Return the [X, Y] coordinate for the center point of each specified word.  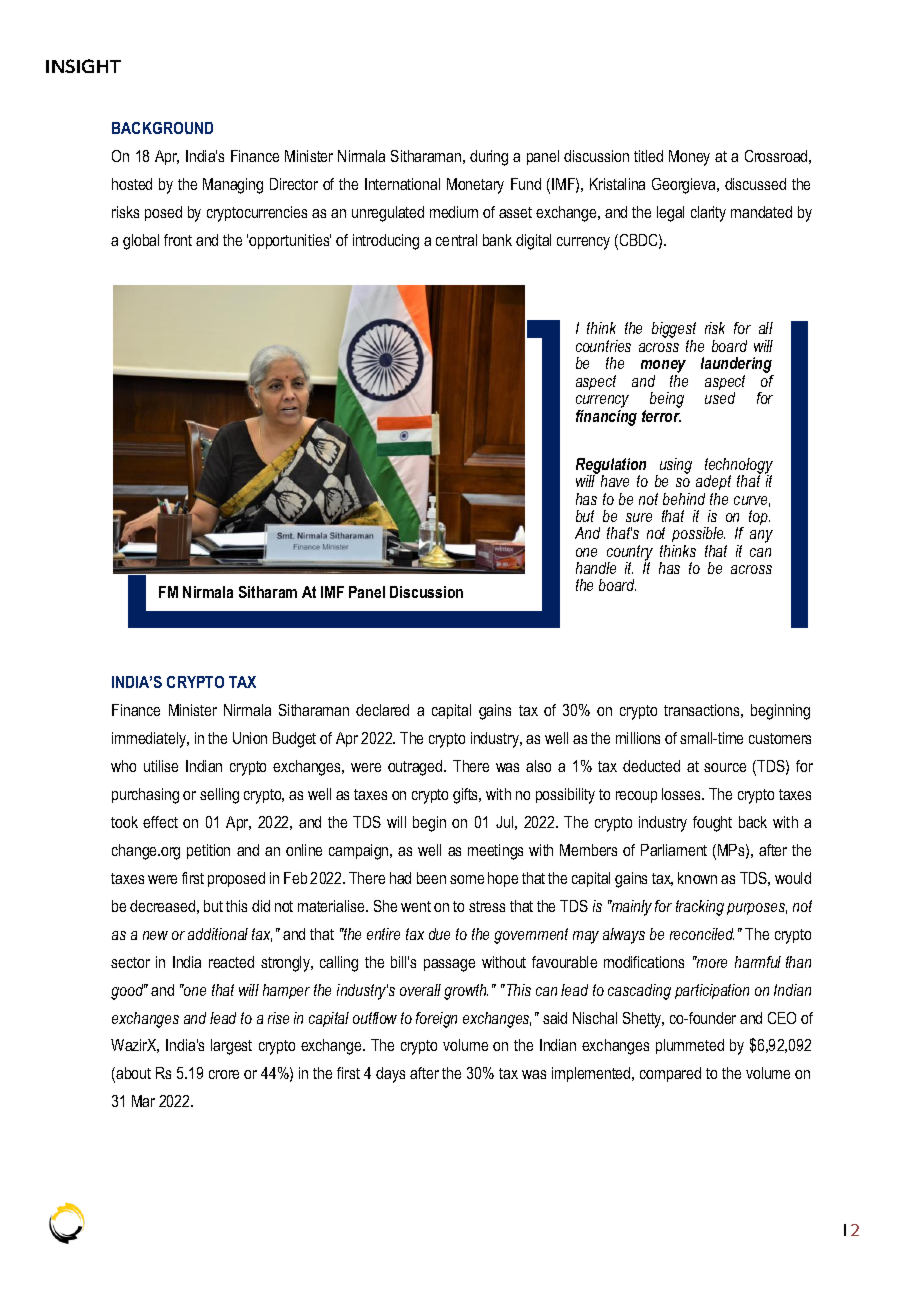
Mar [143, 1101]
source [725, 767]
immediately [150, 740]
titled [648, 156]
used [720, 396]
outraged [416, 768]
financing [606, 416]
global [141, 242]
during [489, 158]
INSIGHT [83, 66]
